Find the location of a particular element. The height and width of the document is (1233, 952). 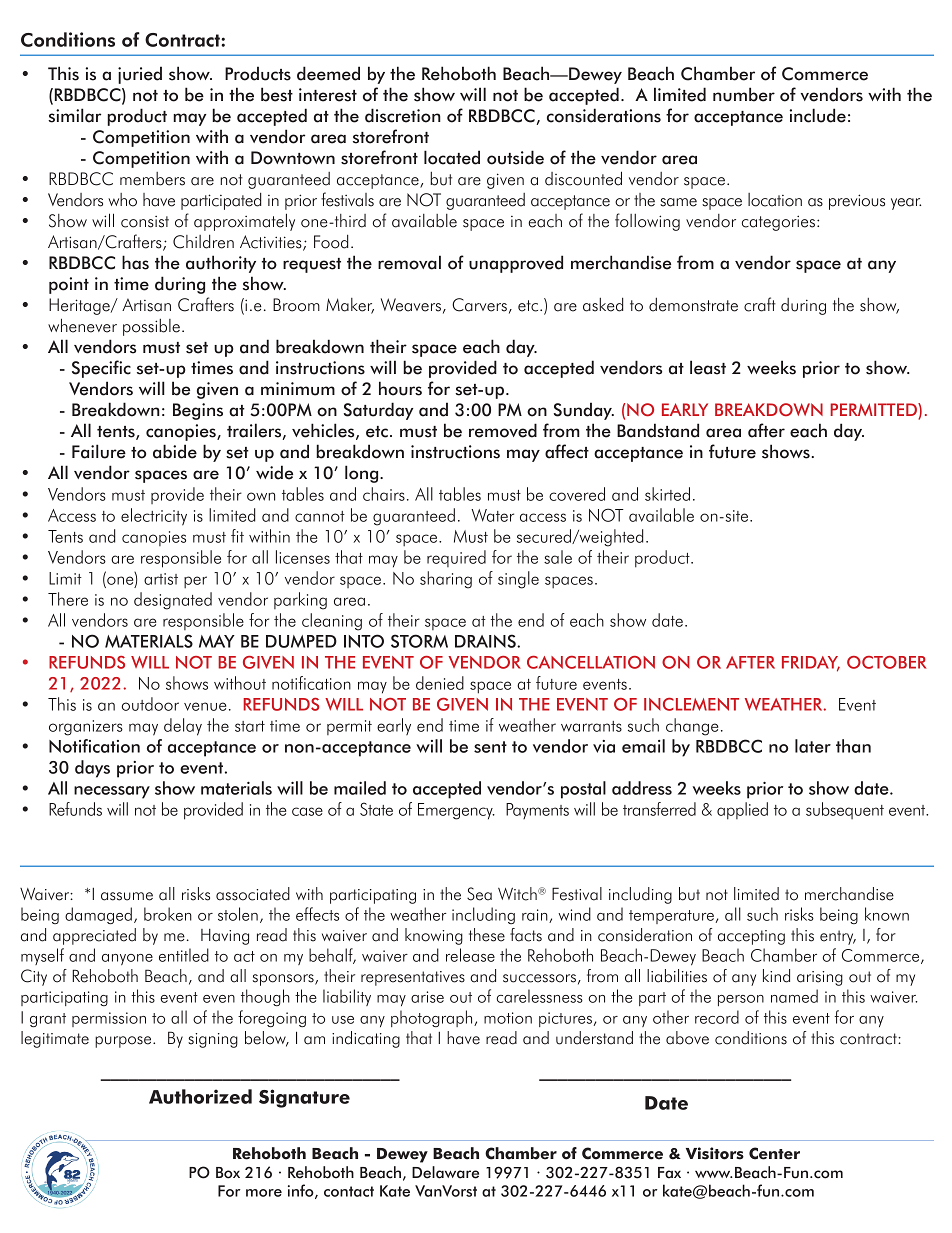

necessary is located at coordinates (112, 792).
